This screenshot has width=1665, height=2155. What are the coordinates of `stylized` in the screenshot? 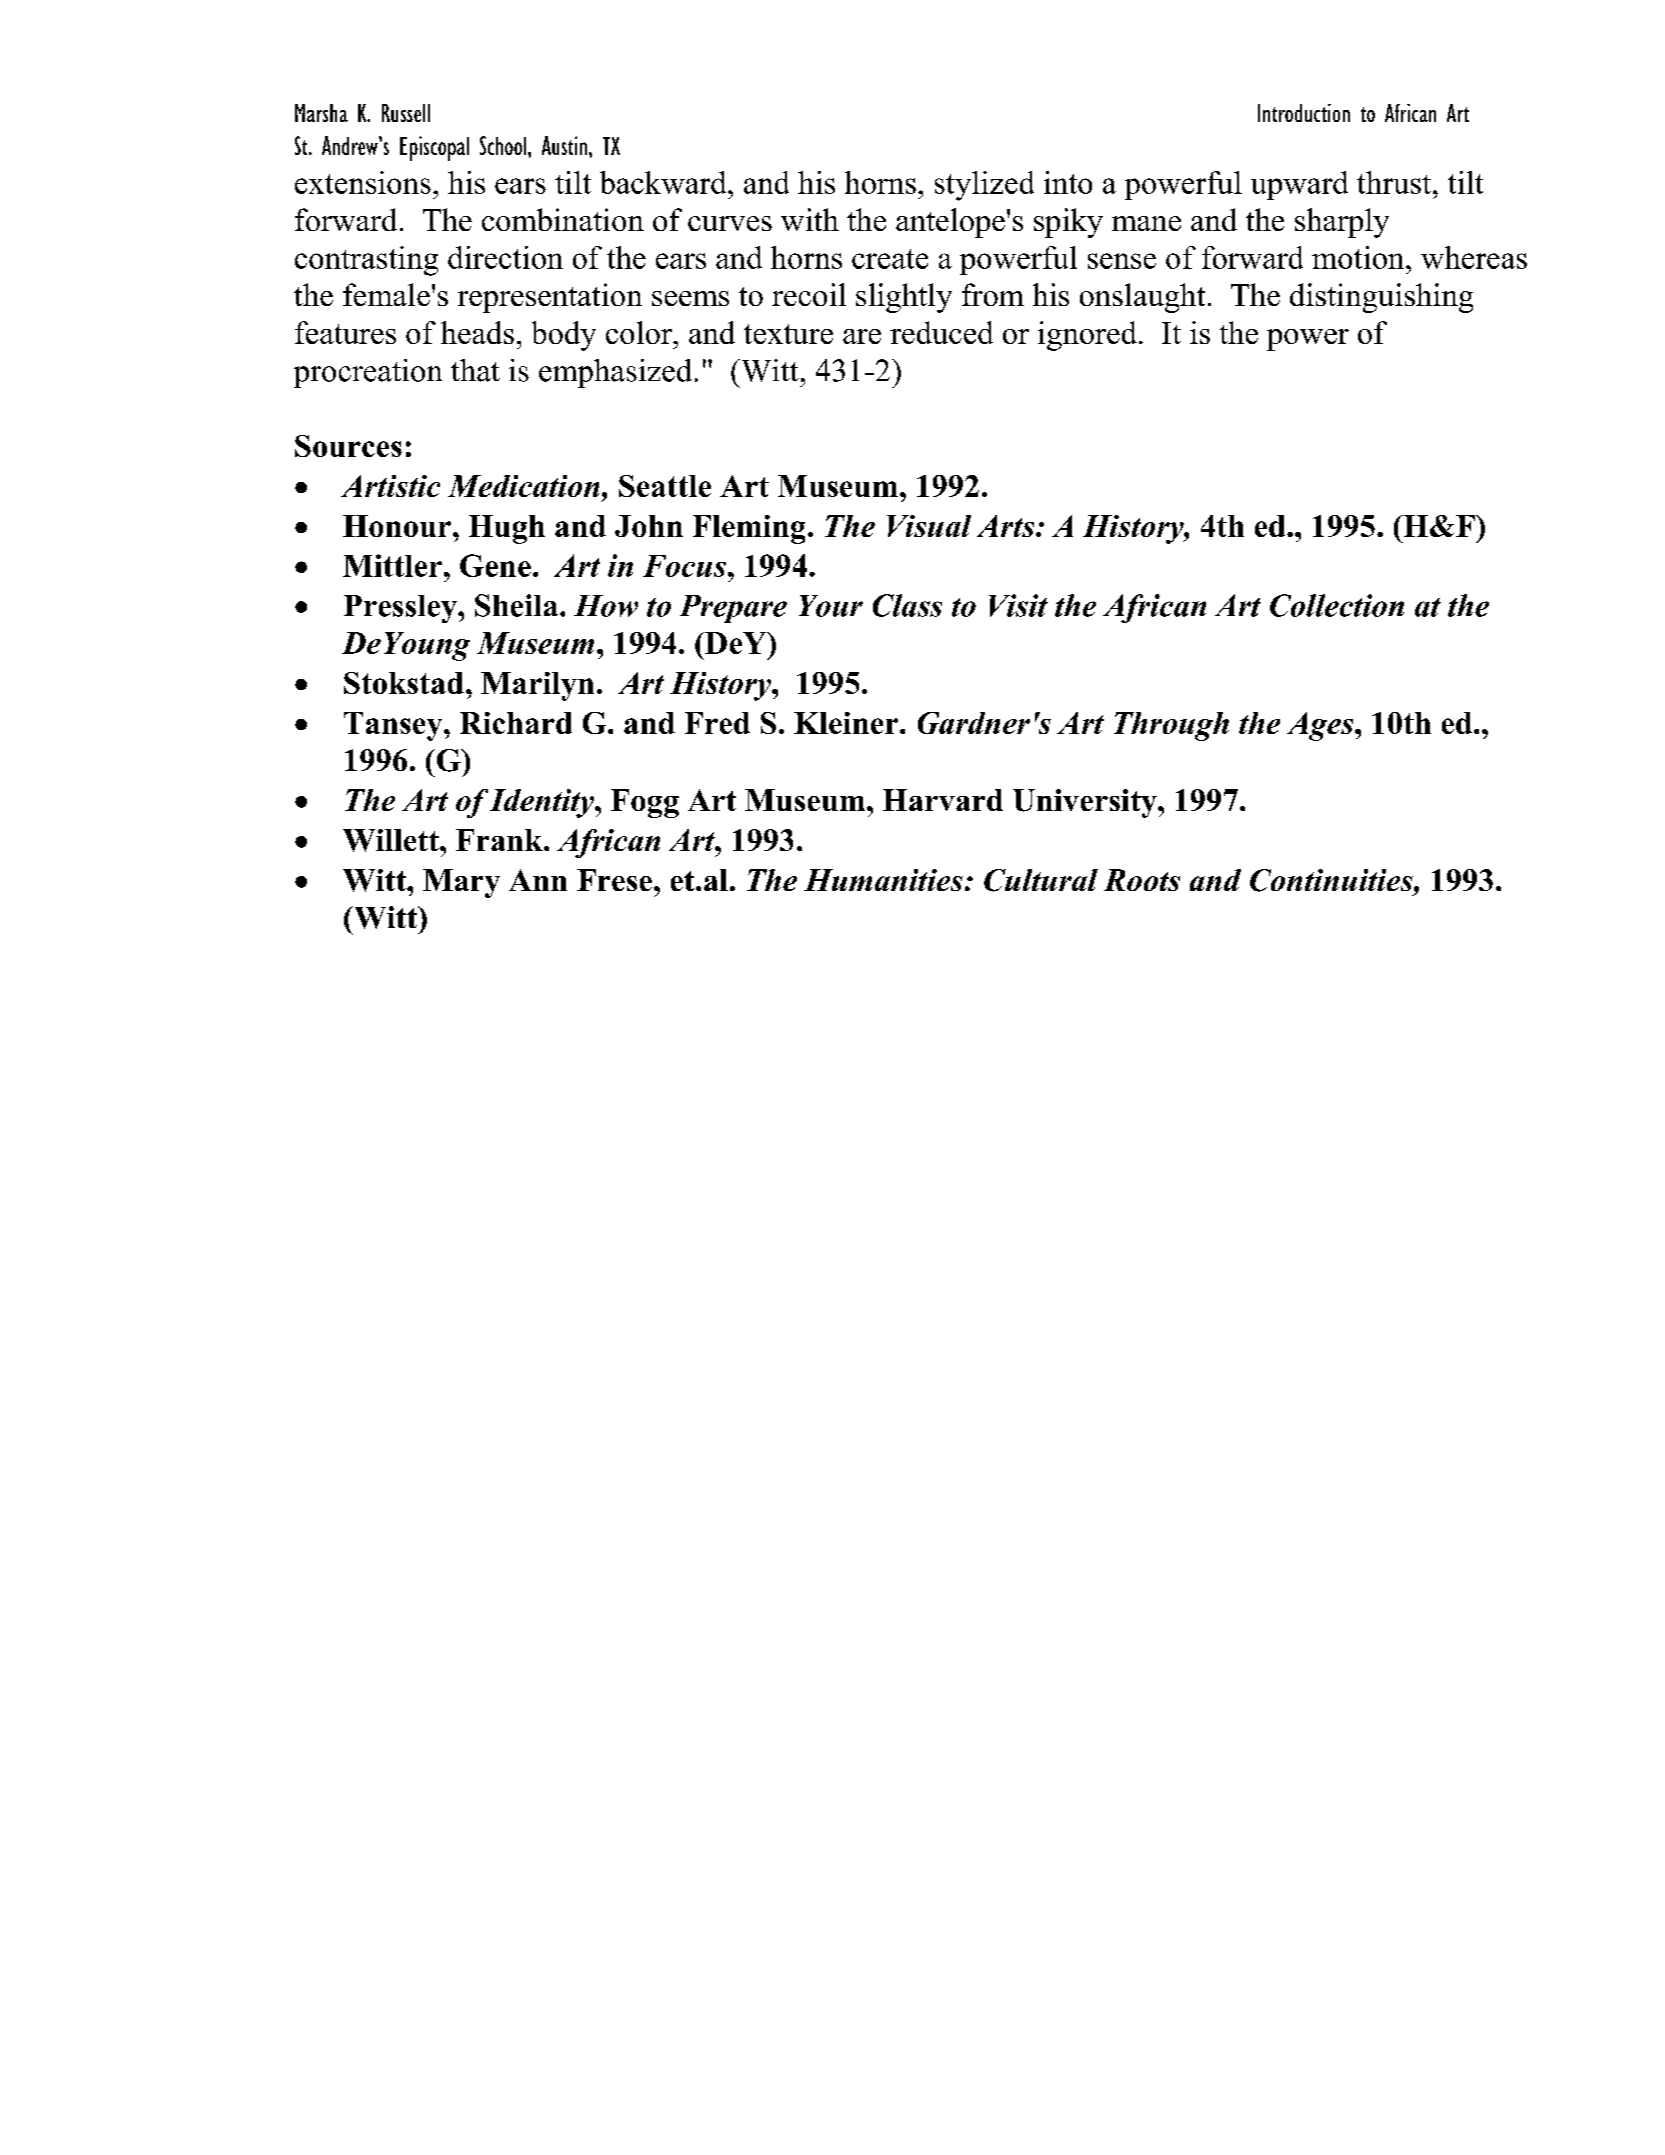 It's located at (984, 186).
